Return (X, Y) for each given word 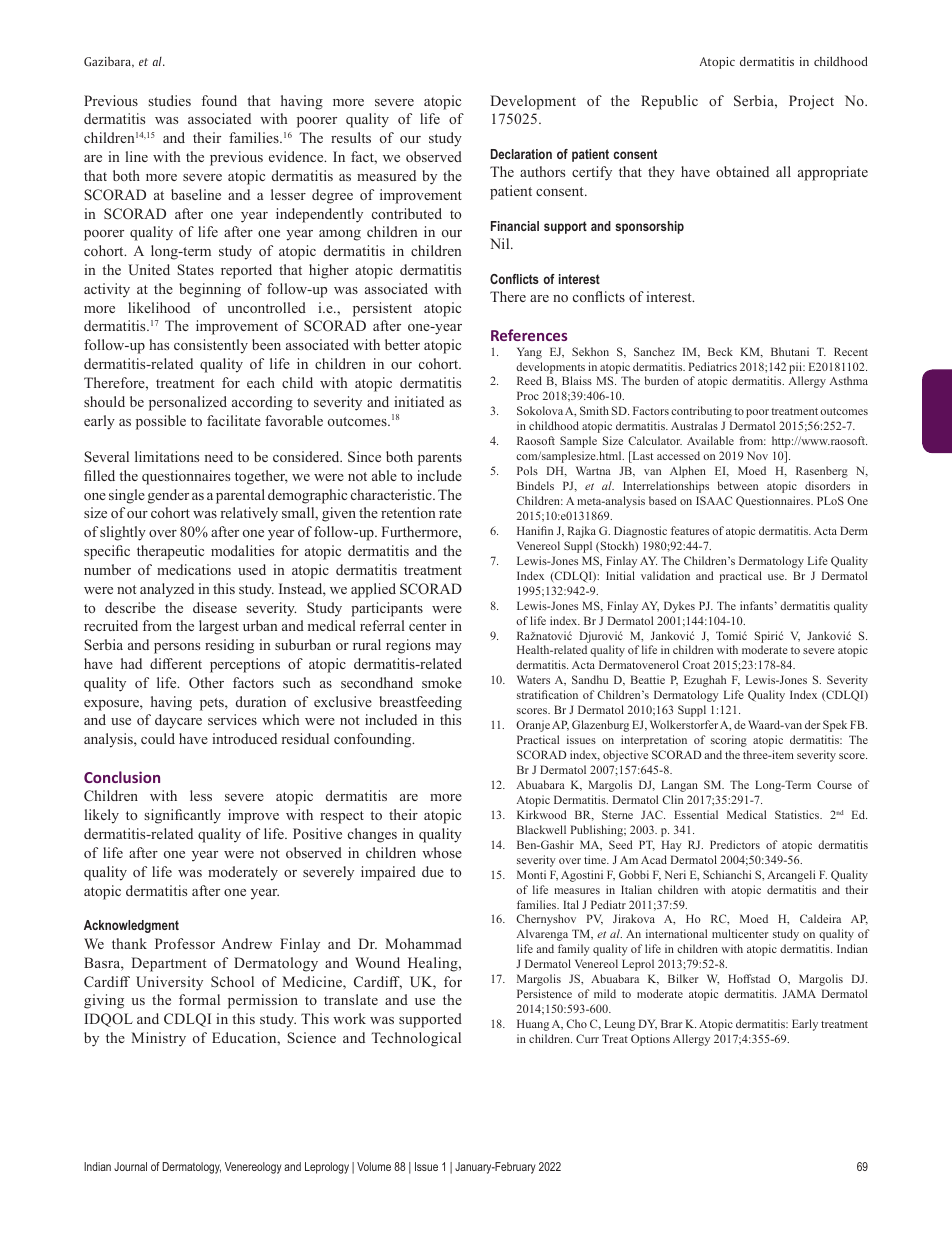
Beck (720, 351)
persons (177, 648)
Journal (130, 1166)
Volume (374, 1166)
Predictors (735, 844)
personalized (188, 403)
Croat (696, 664)
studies (170, 100)
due (433, 871)
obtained (742, 171)
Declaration (521, 154)
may (449, 648)
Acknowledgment (131, 926)
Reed (529, 380)
